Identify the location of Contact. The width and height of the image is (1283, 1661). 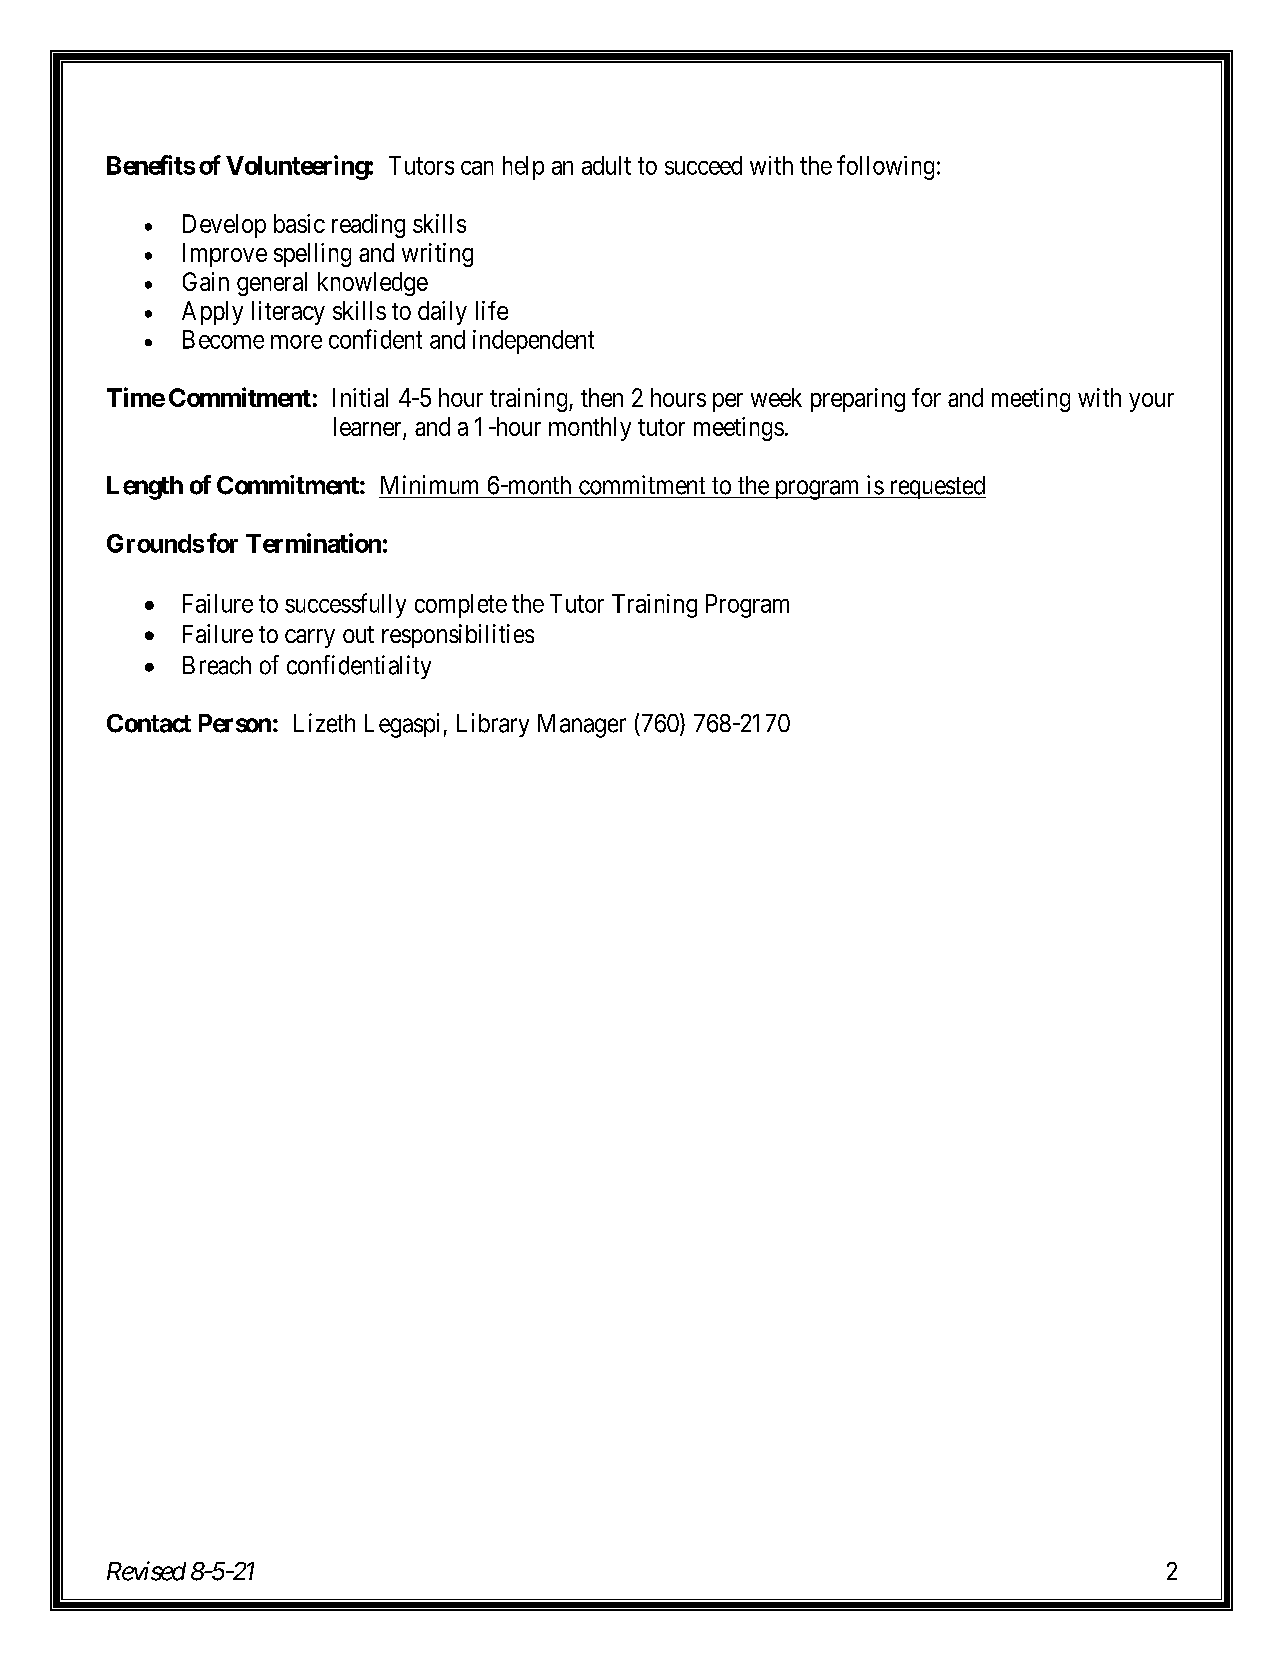
(149, 723).
